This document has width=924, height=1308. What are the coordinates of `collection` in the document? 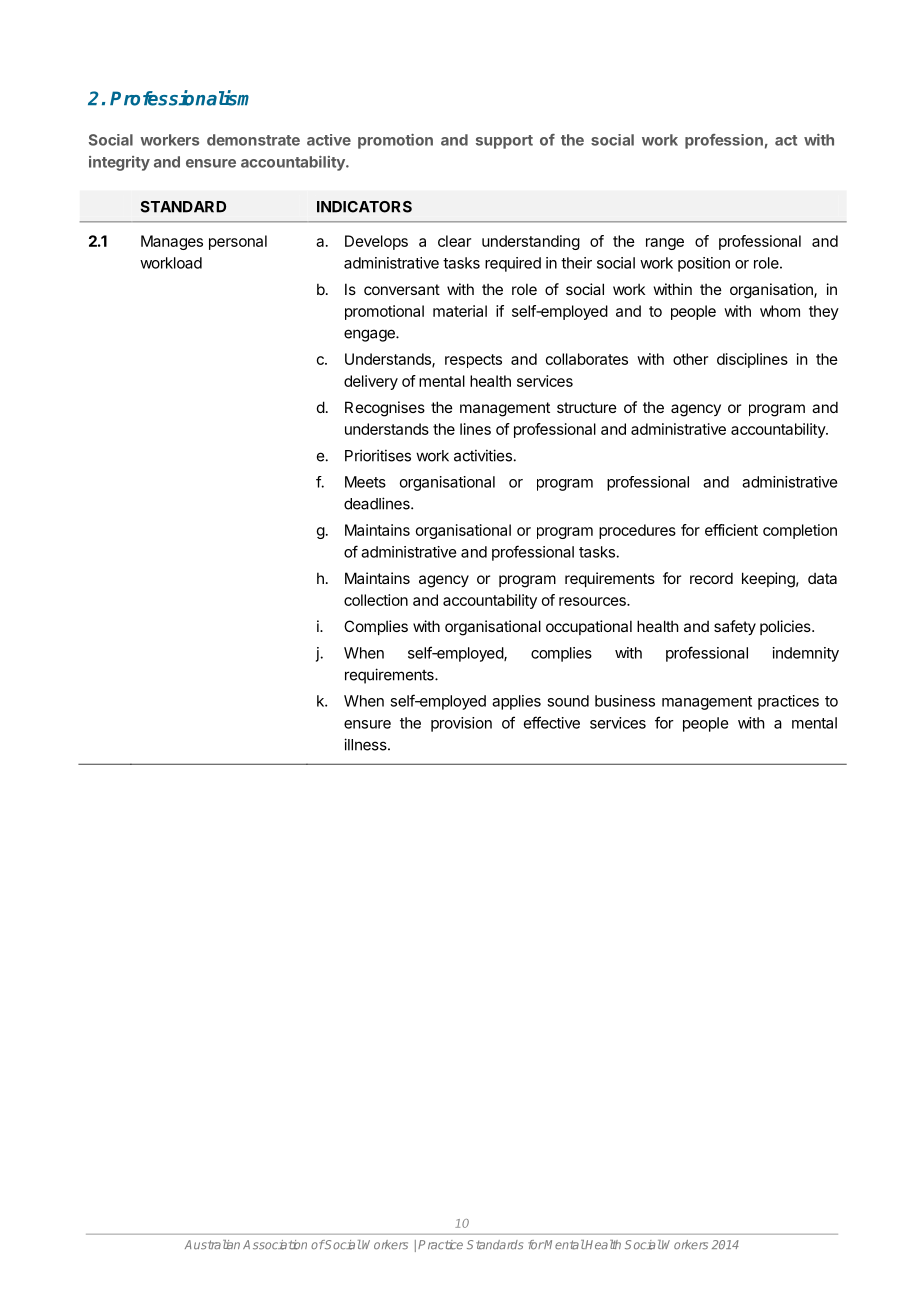 It's located at (376, 600).
